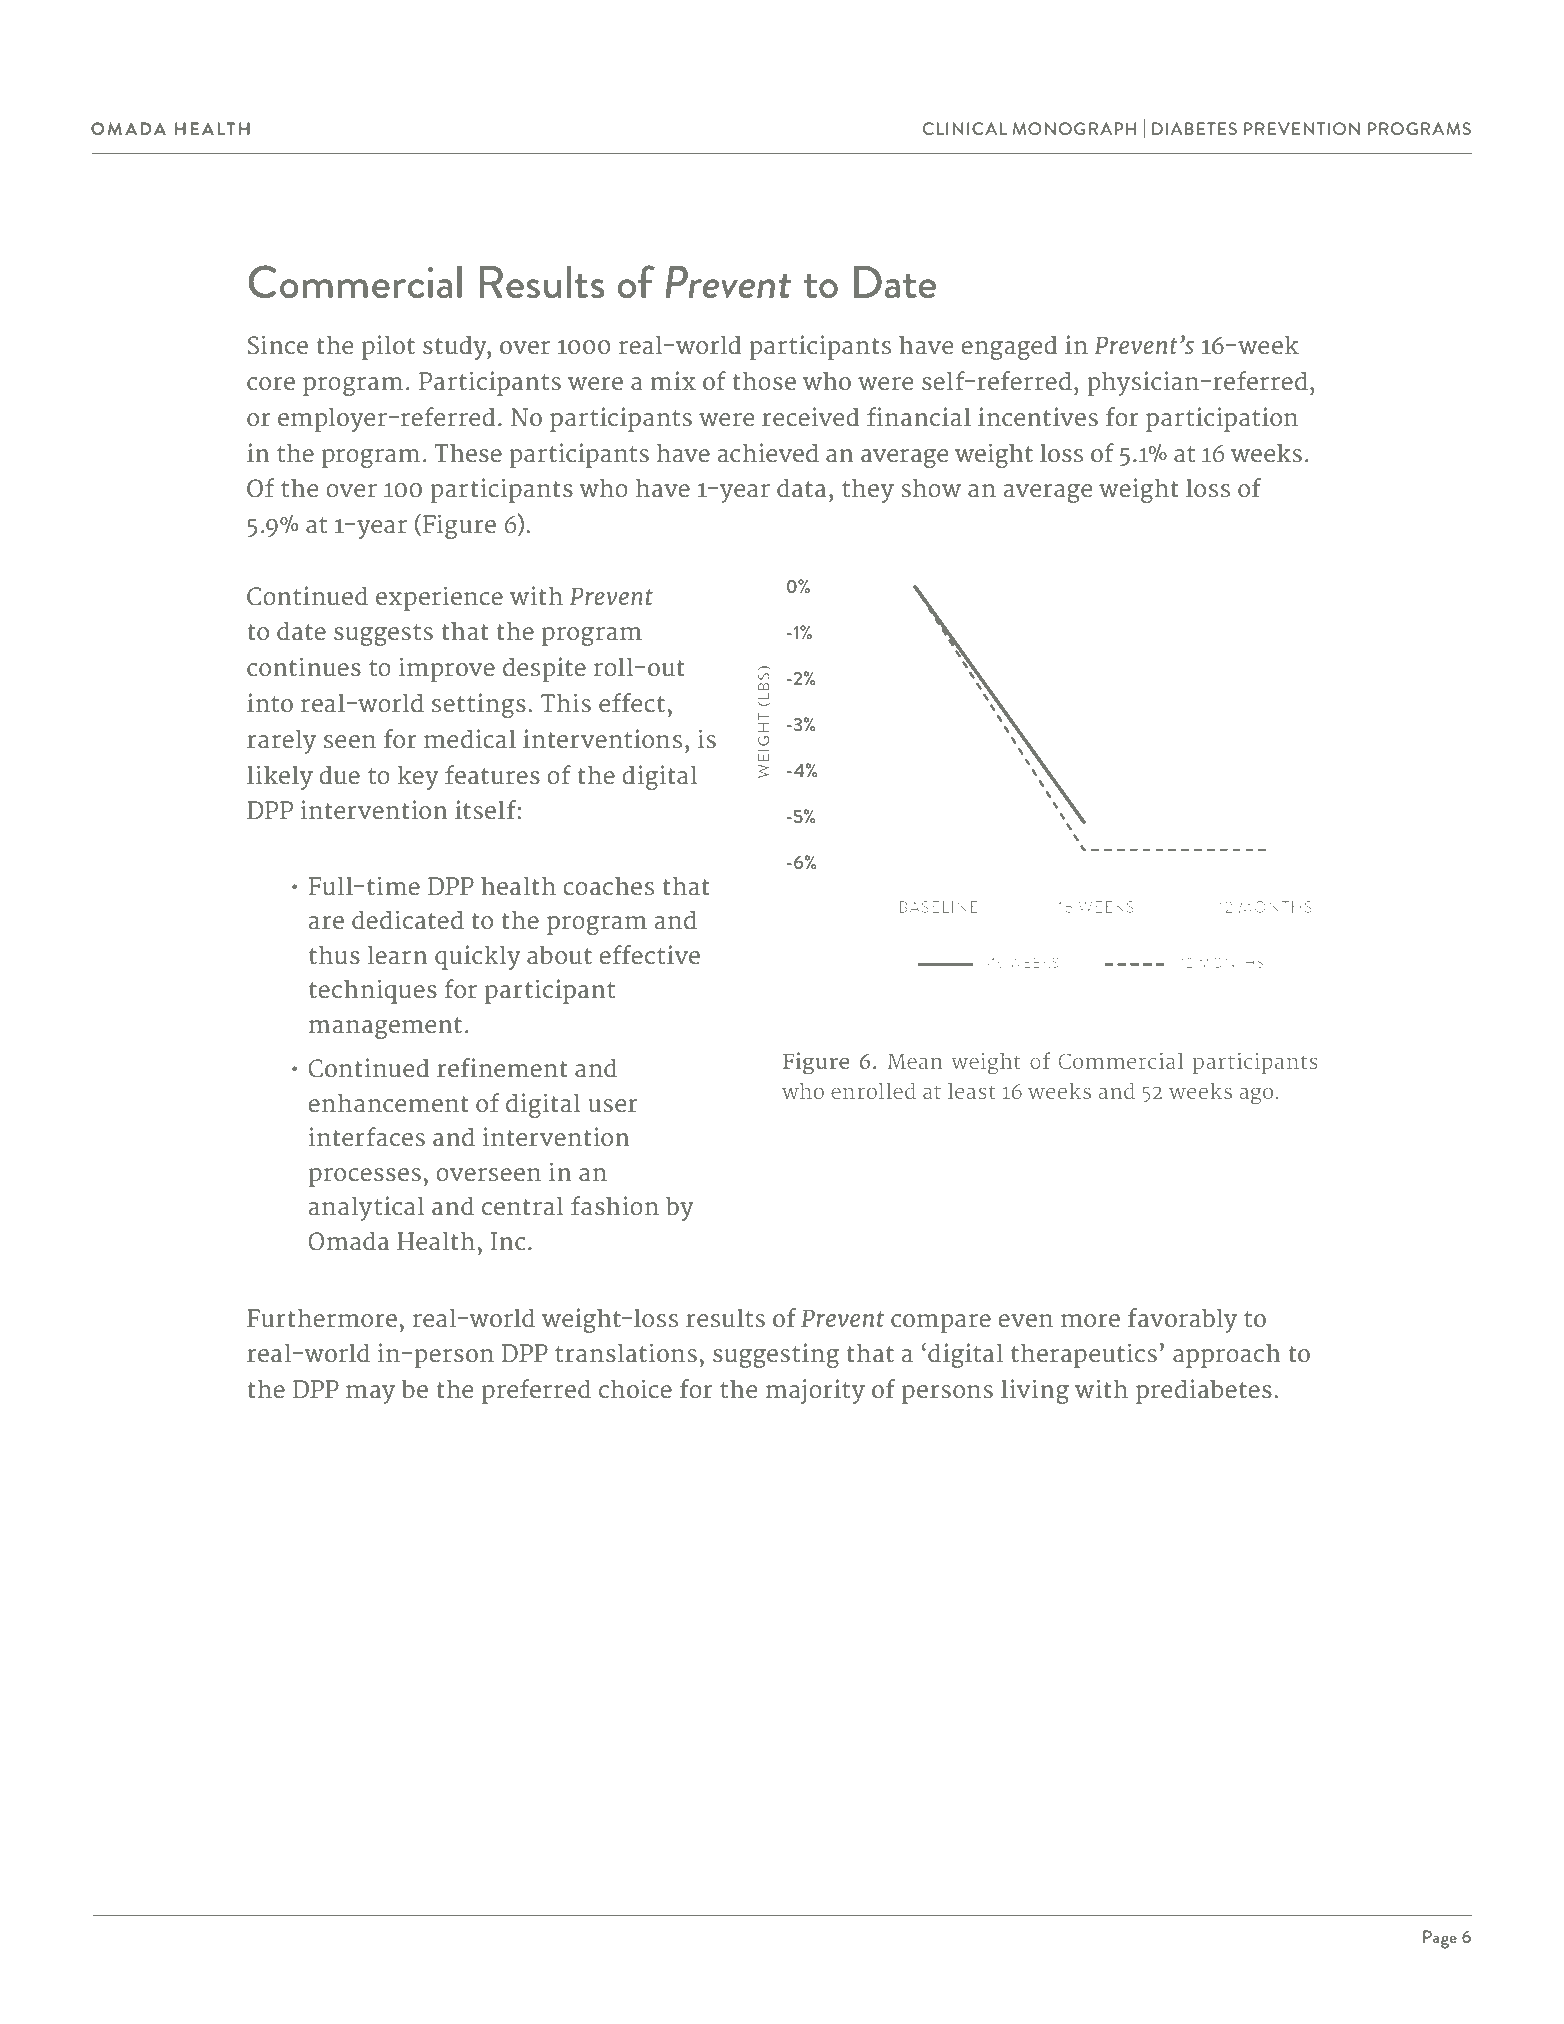 The width and height of the page is (1564, 2024). What do you see at coordinates (1256, 1095) in the page?
I see `ago` at bounding box center [1256, 1095].
